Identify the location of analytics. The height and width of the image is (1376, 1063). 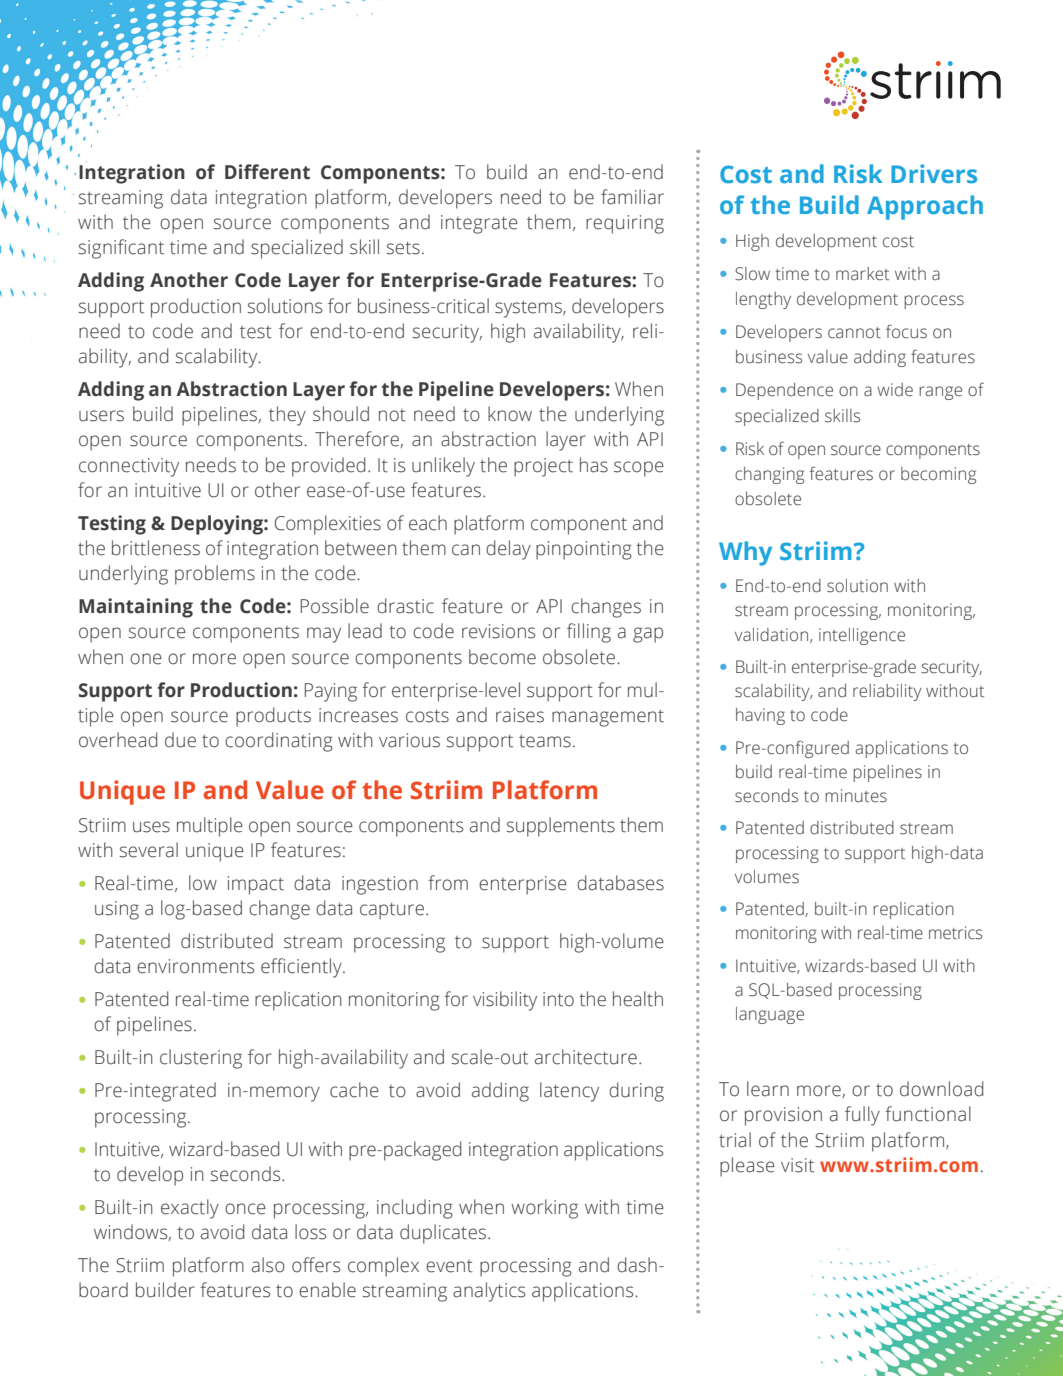
(489, 1292).
